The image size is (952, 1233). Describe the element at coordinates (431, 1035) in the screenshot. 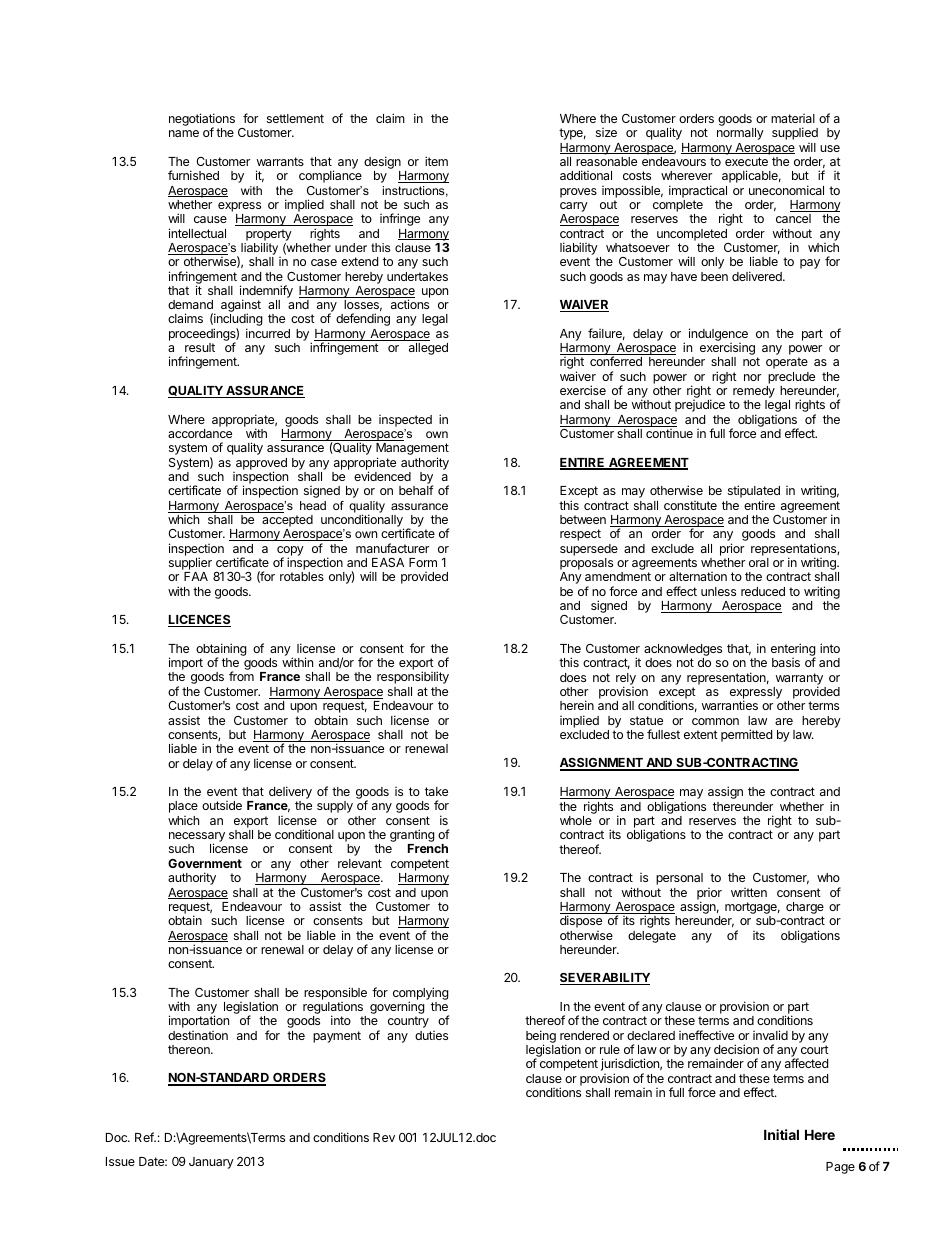

I see `duties` at that location.
